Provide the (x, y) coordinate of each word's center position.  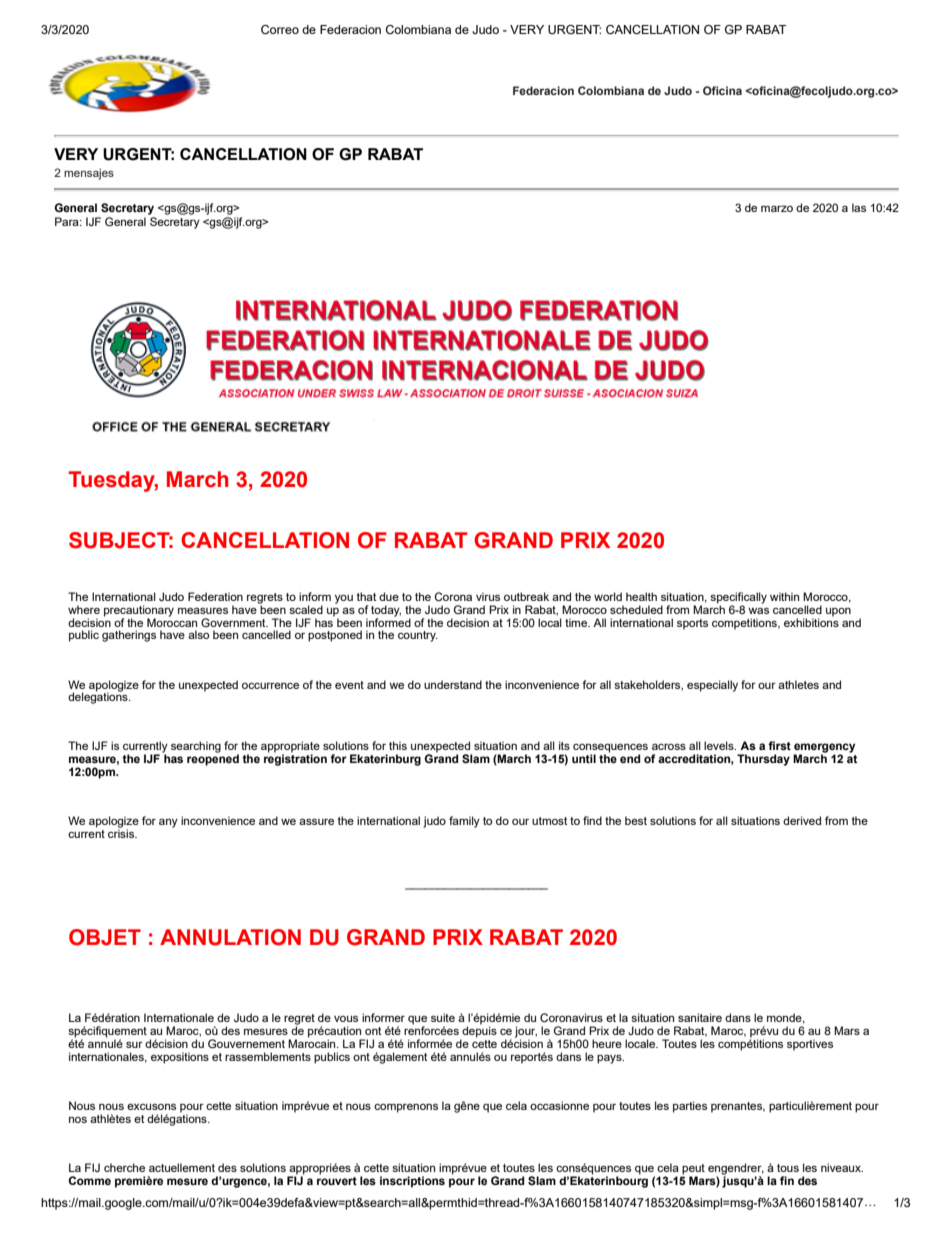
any (168, 823)
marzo (777, 208)
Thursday (763, 760)
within (784, 596)
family (464, 822)
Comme (89, 1180)
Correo (280, 29)
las (859, 207)
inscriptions (412, 1182)
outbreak (526, 596)
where (84, 609)
